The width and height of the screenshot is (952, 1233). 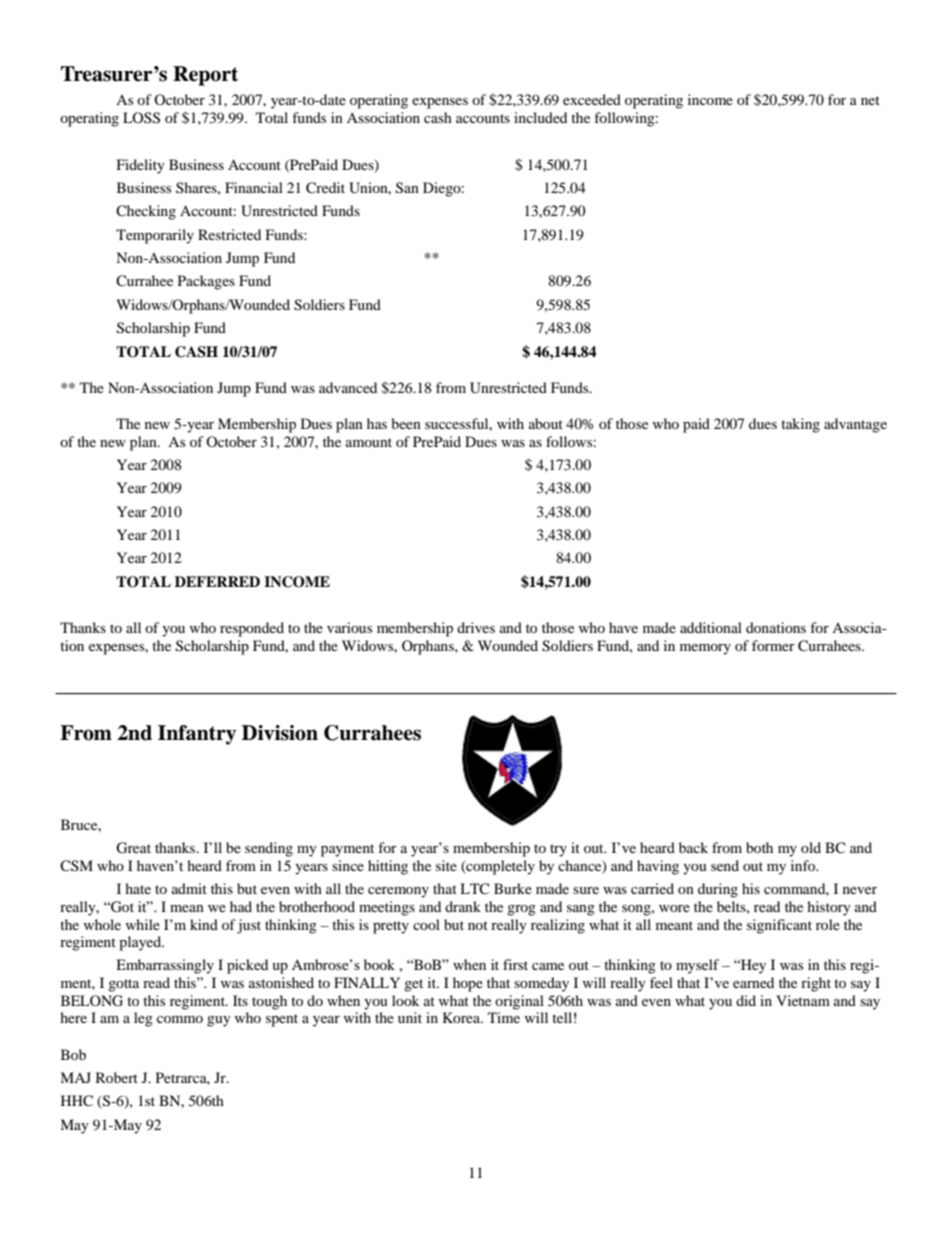 I want to click on DEFERRED, so click(x=217, y=581).
